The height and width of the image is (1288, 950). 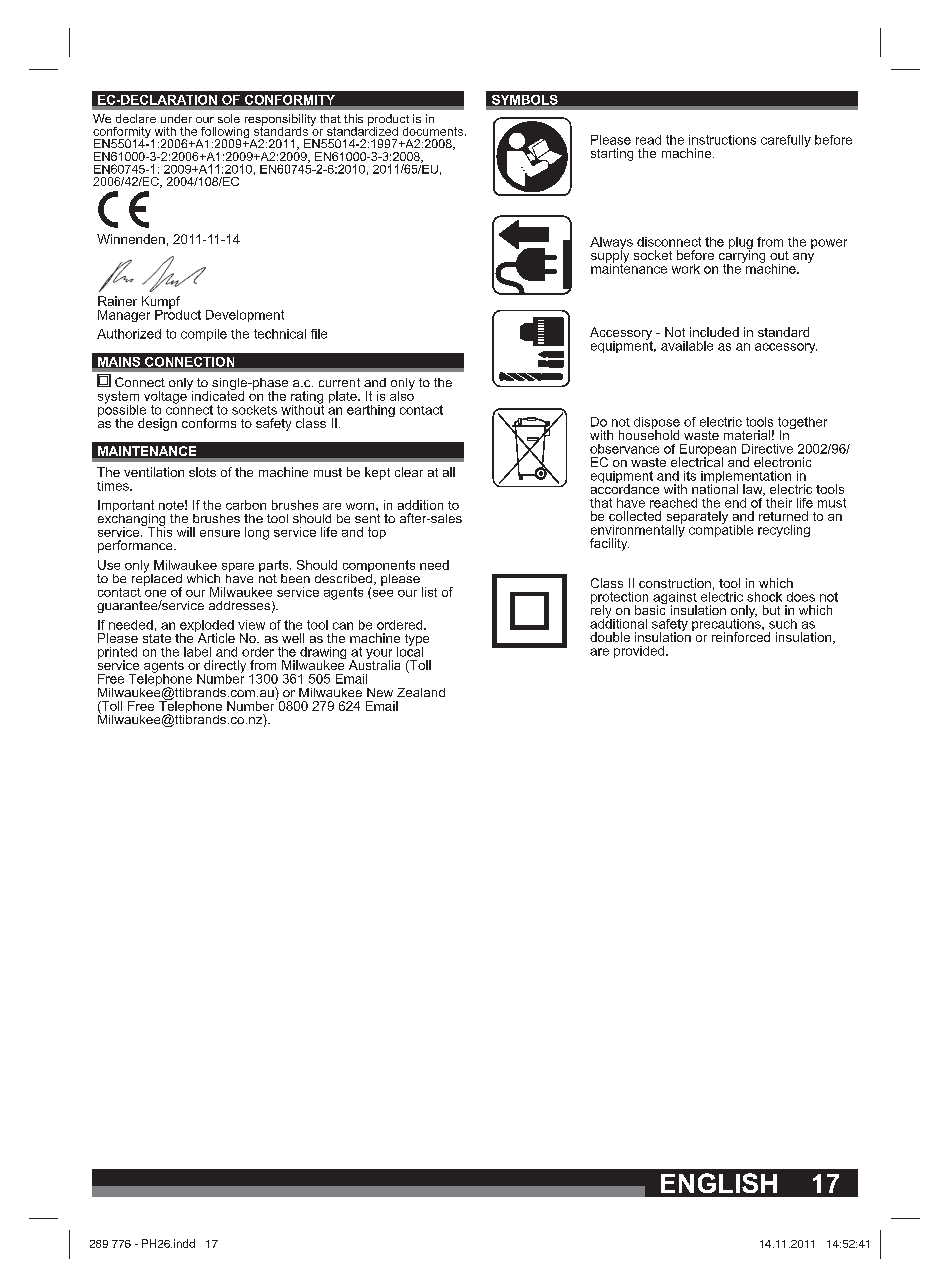 What do you see at coordinates (202, 472) in the image?
I see `slots` at bounding box center [202, 472].
